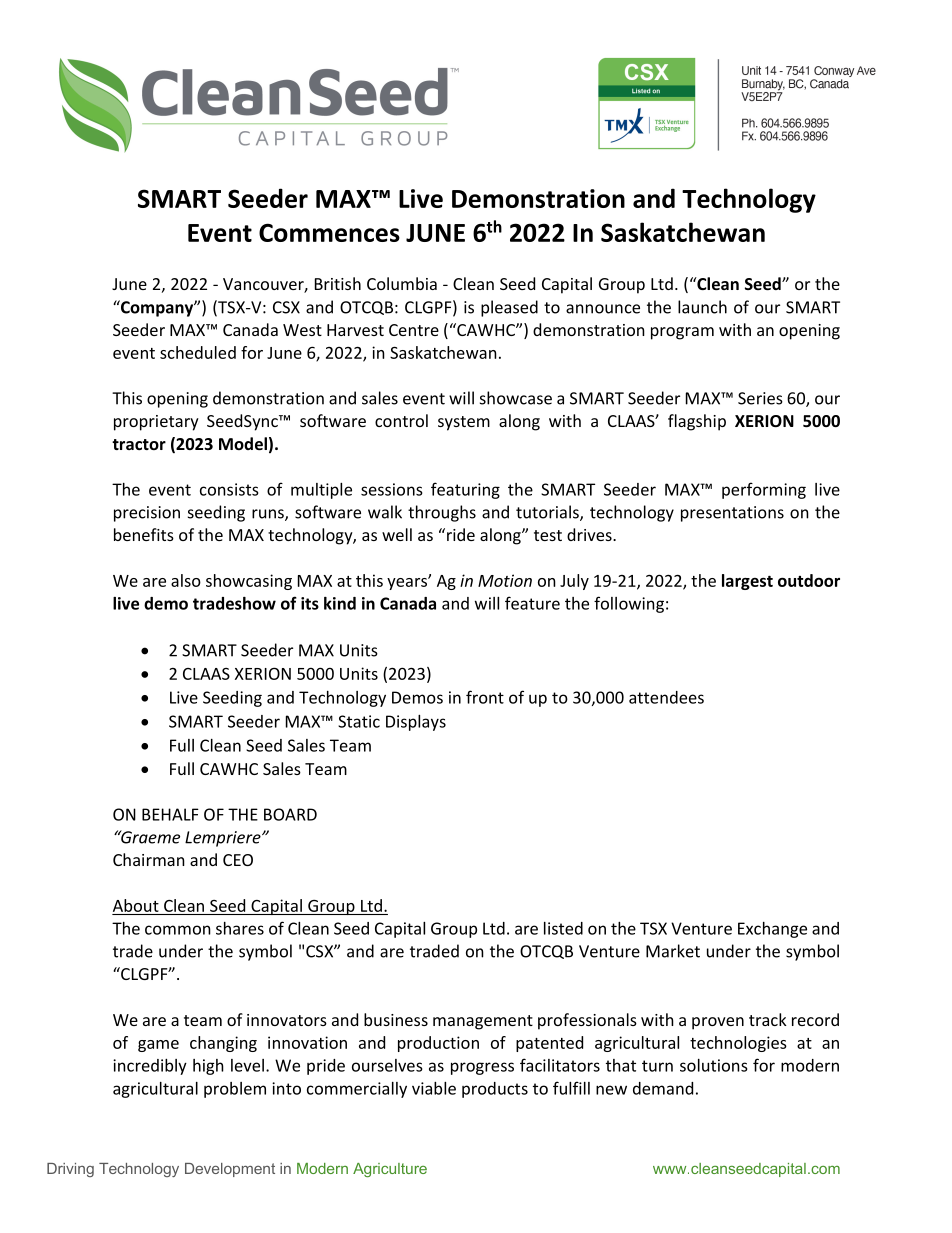  Describe the element at coordinates (465, 490) in the screenshot. I see `featuring` at that location.
